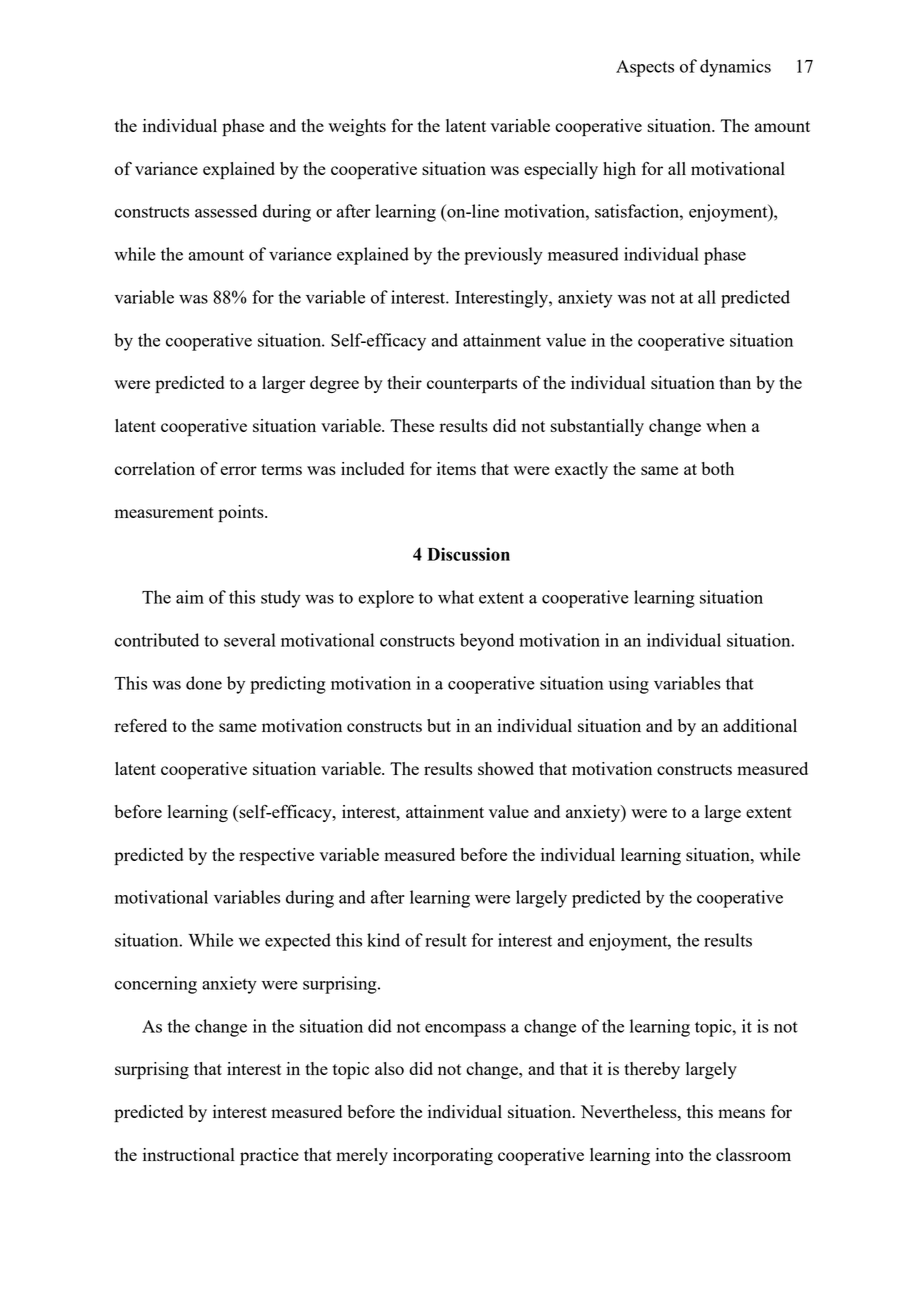 The width and height of the screenshot is (924, 1308). What do you see at coordinates (652, 1070) in the screenshot?
I see `thereby` at bounding box center [652, 1070].
